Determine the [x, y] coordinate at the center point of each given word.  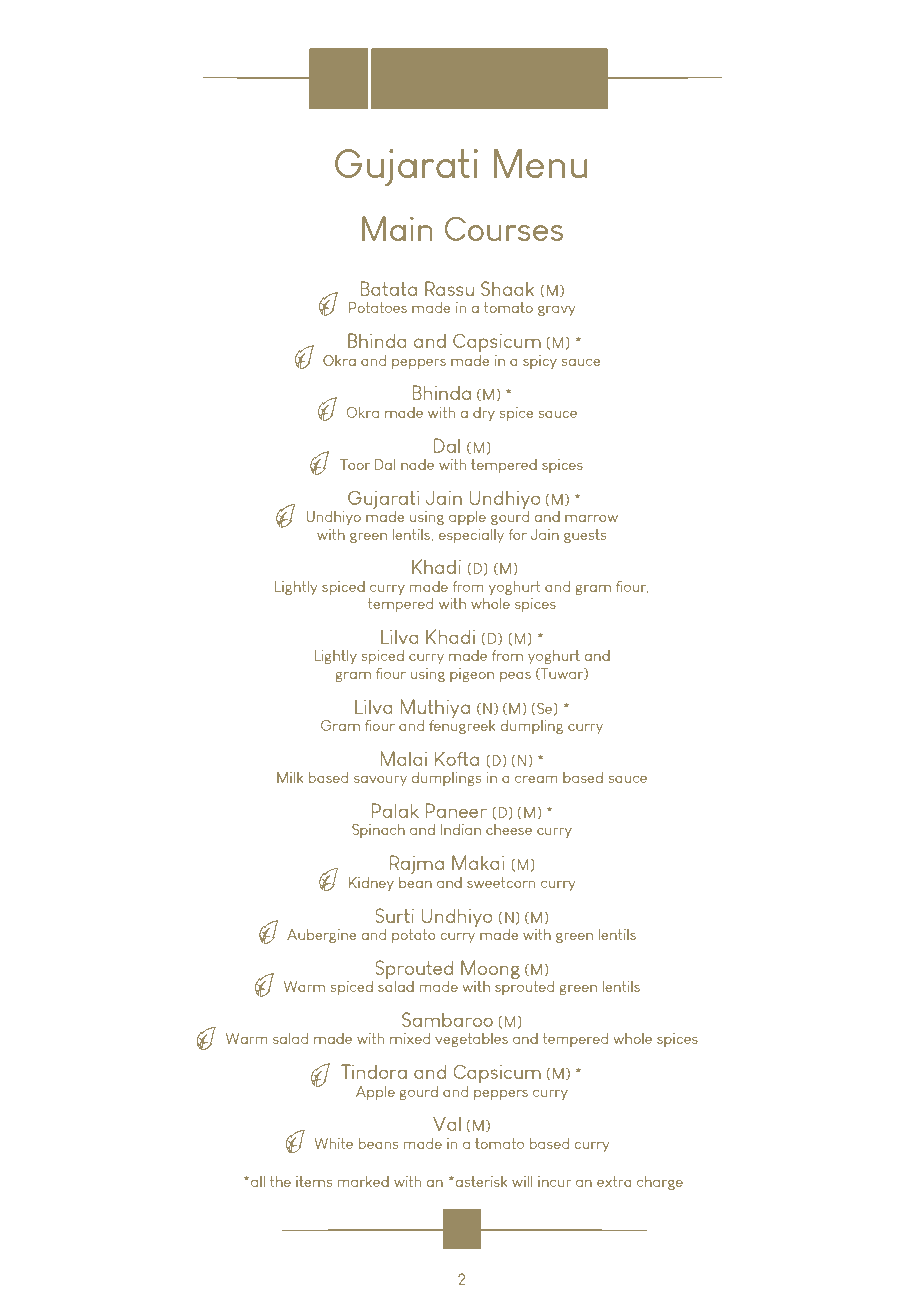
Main [397, 228]
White [333, 1143]
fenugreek [462, 725]
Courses [504, 228]
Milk [290, 777]
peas [515, 677]
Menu [540, 163]
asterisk [482, 1181]
